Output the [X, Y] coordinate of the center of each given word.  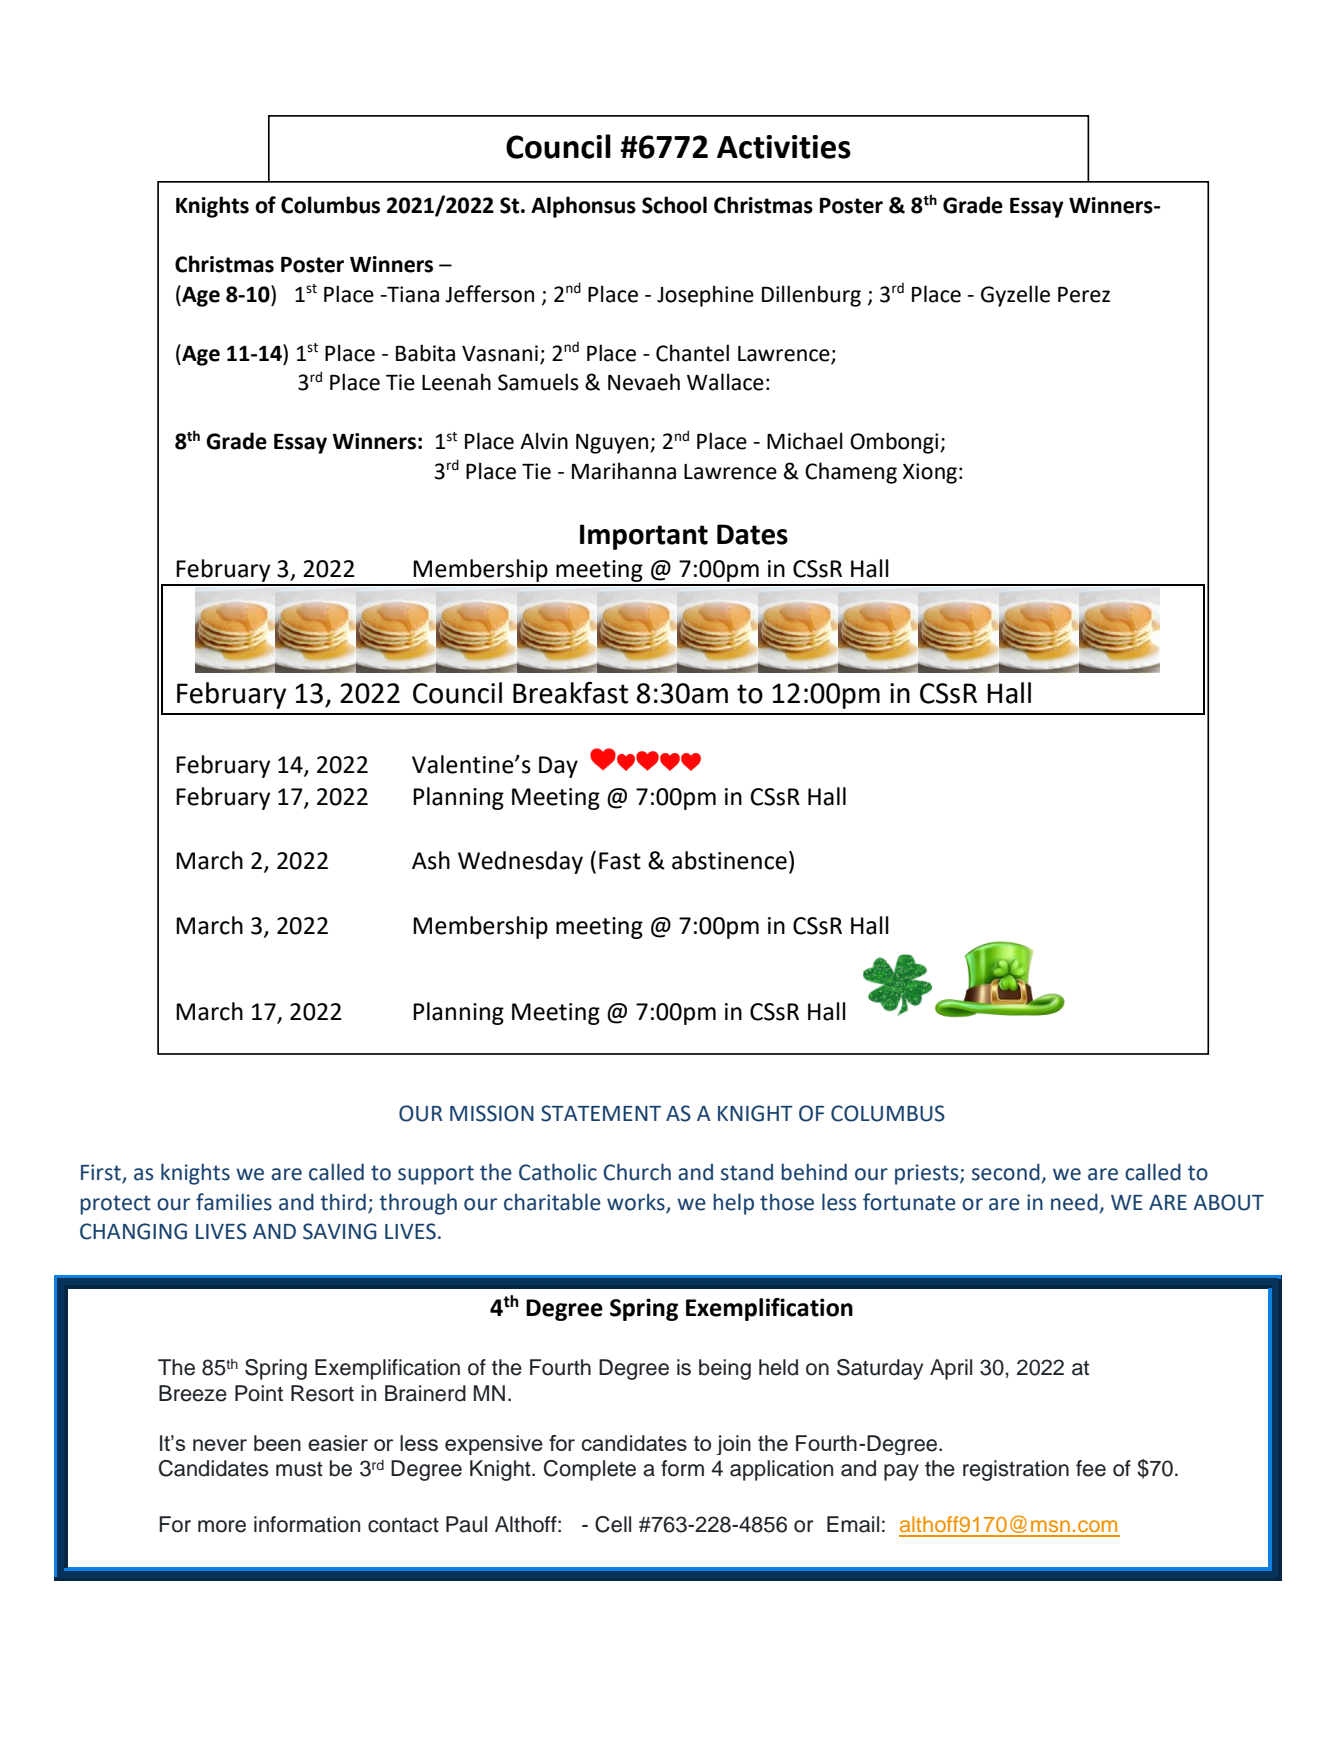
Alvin [544, 440]
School [674, 205]
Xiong [930, 473]
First [102, 1173]
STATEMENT [601, 1113]
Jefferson [489, 294]
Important [644, 537]
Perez [1084, 295]
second [1007, 1173]
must [299, 1469]
